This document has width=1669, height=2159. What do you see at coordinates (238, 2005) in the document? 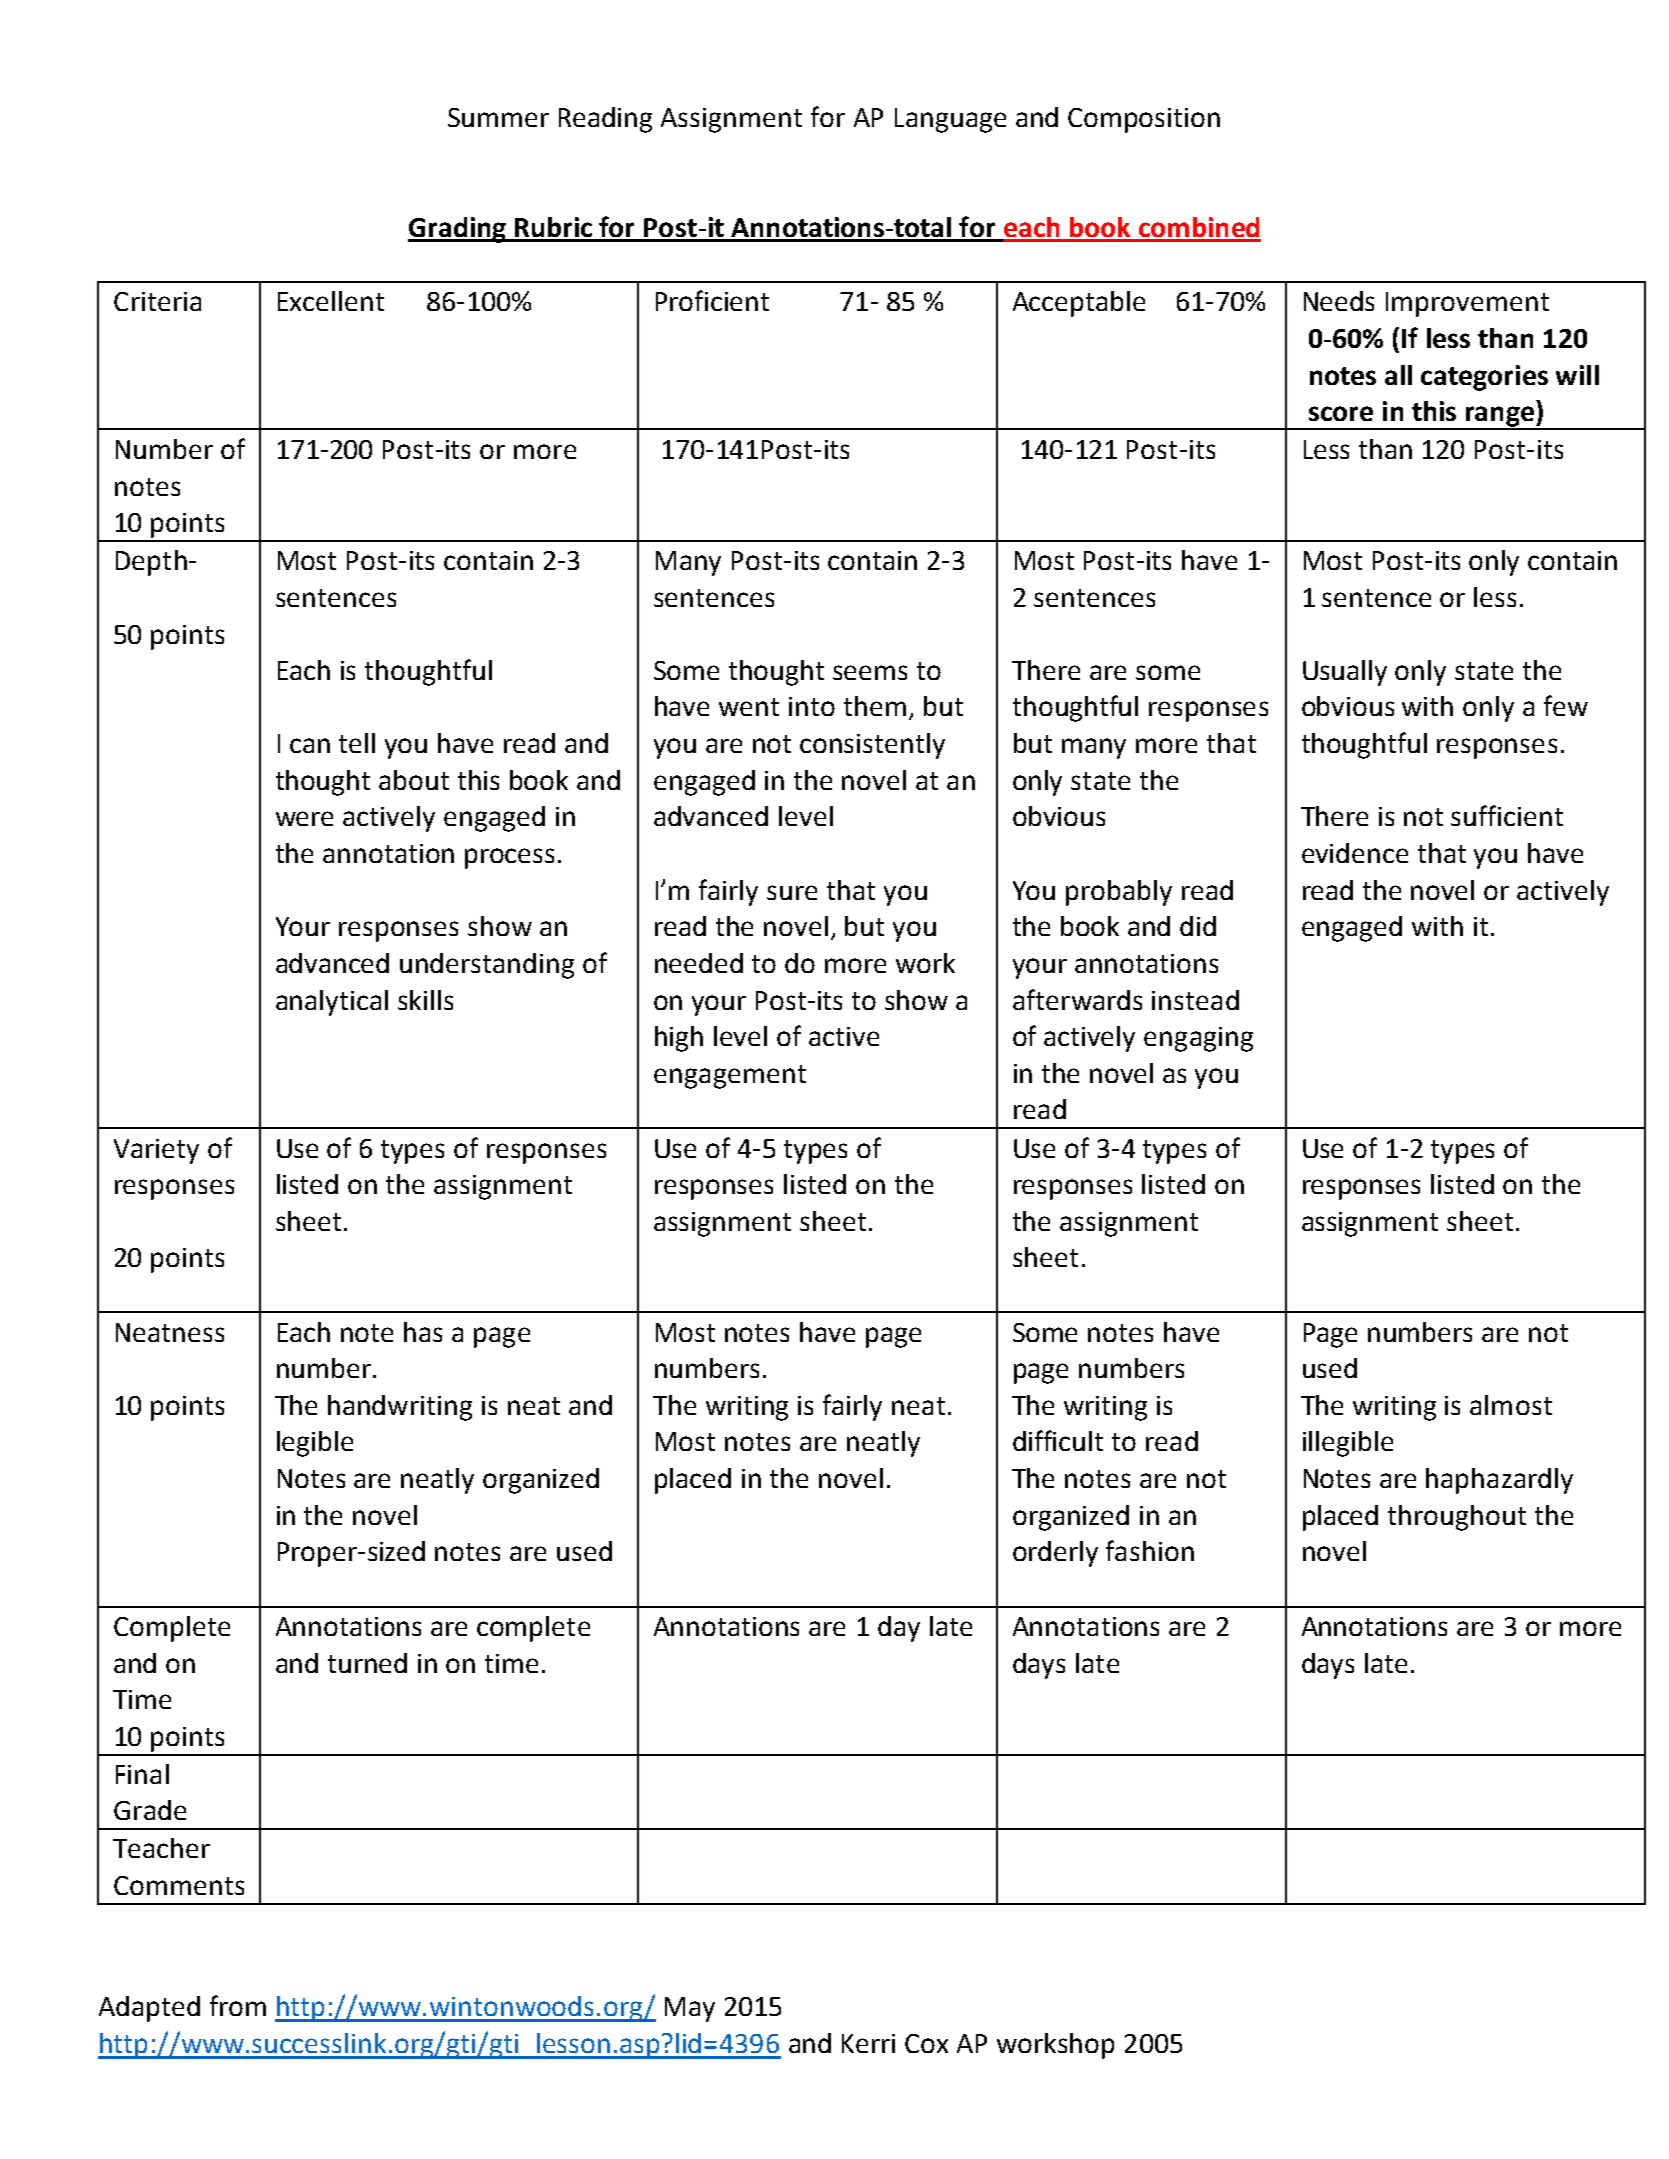
I see `from` at bounding box center [238, 2005].
